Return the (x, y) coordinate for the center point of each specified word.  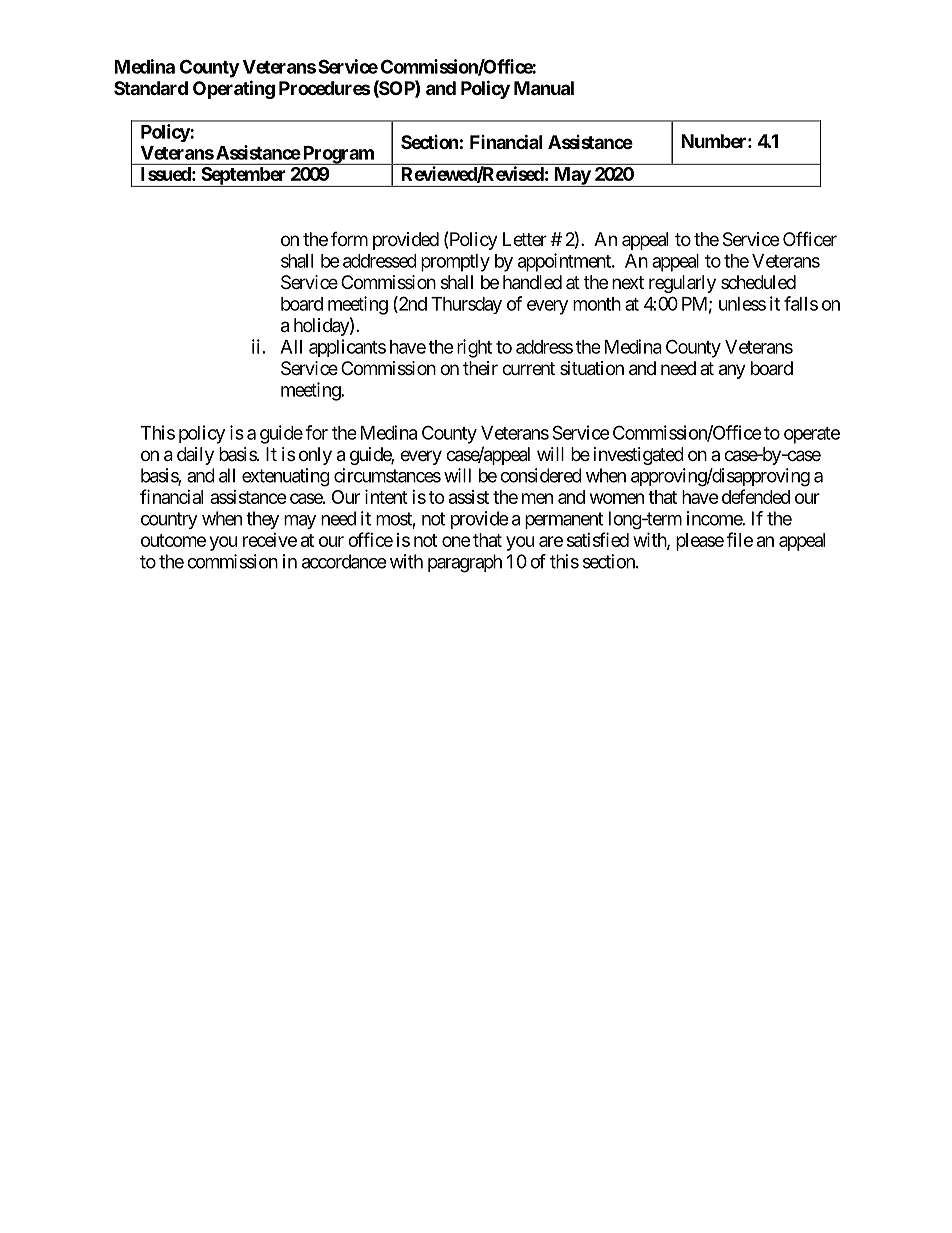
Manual (544, 88)
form (349, 239)
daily (195, 456)
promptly (455, 263)
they (262, 520)
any (732, 371)
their (480, 368)
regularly (682, 284)
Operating (234, 89)
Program (338, 155)
